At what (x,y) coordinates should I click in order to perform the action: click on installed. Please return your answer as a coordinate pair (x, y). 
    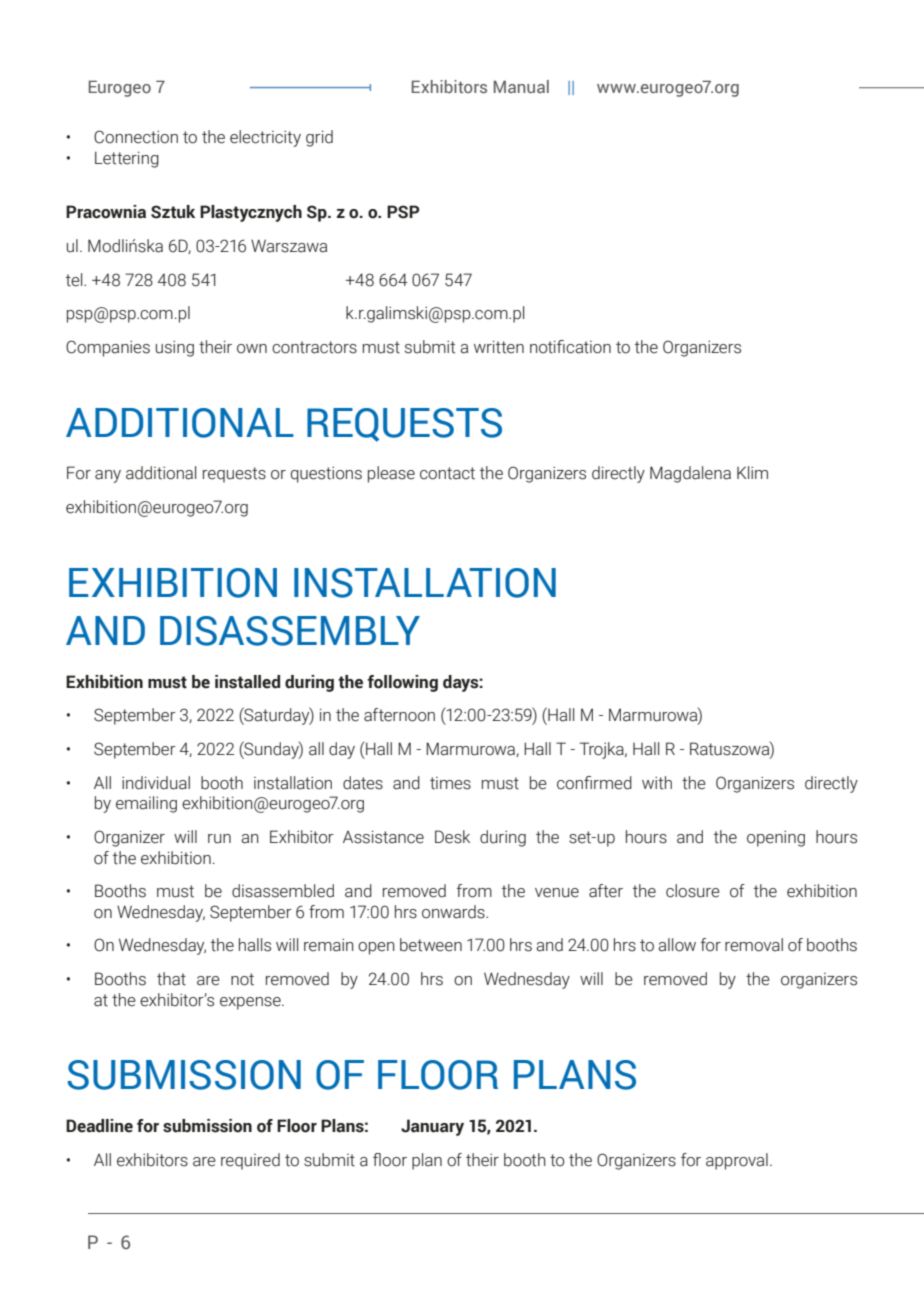
    Looking at the image, I should click on (247, 682).
